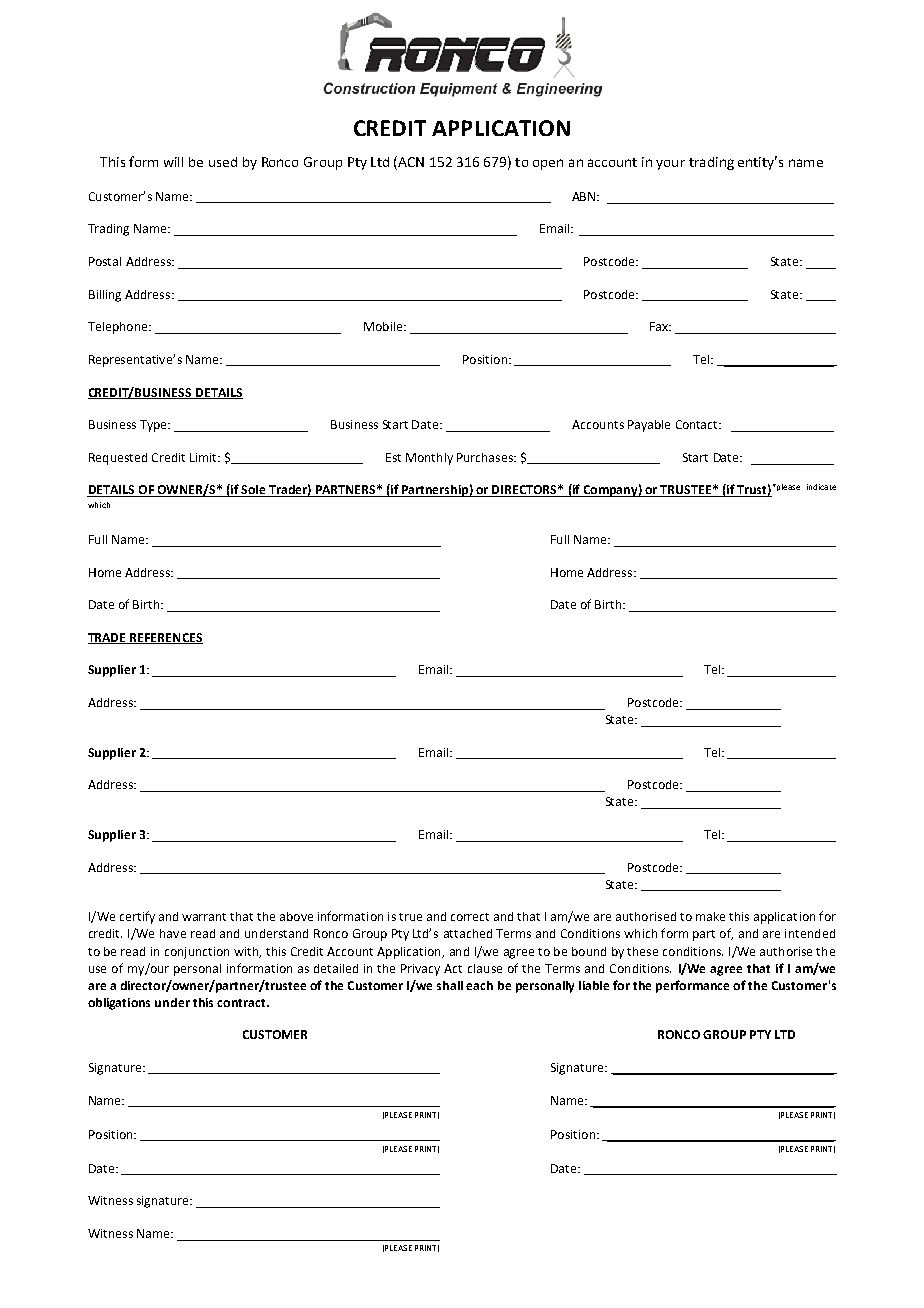 The height and width of the screenshot is (1308, 924). Describe the element at coordinates (821, 487) in the screenshot. I see `indicate` at that location.
